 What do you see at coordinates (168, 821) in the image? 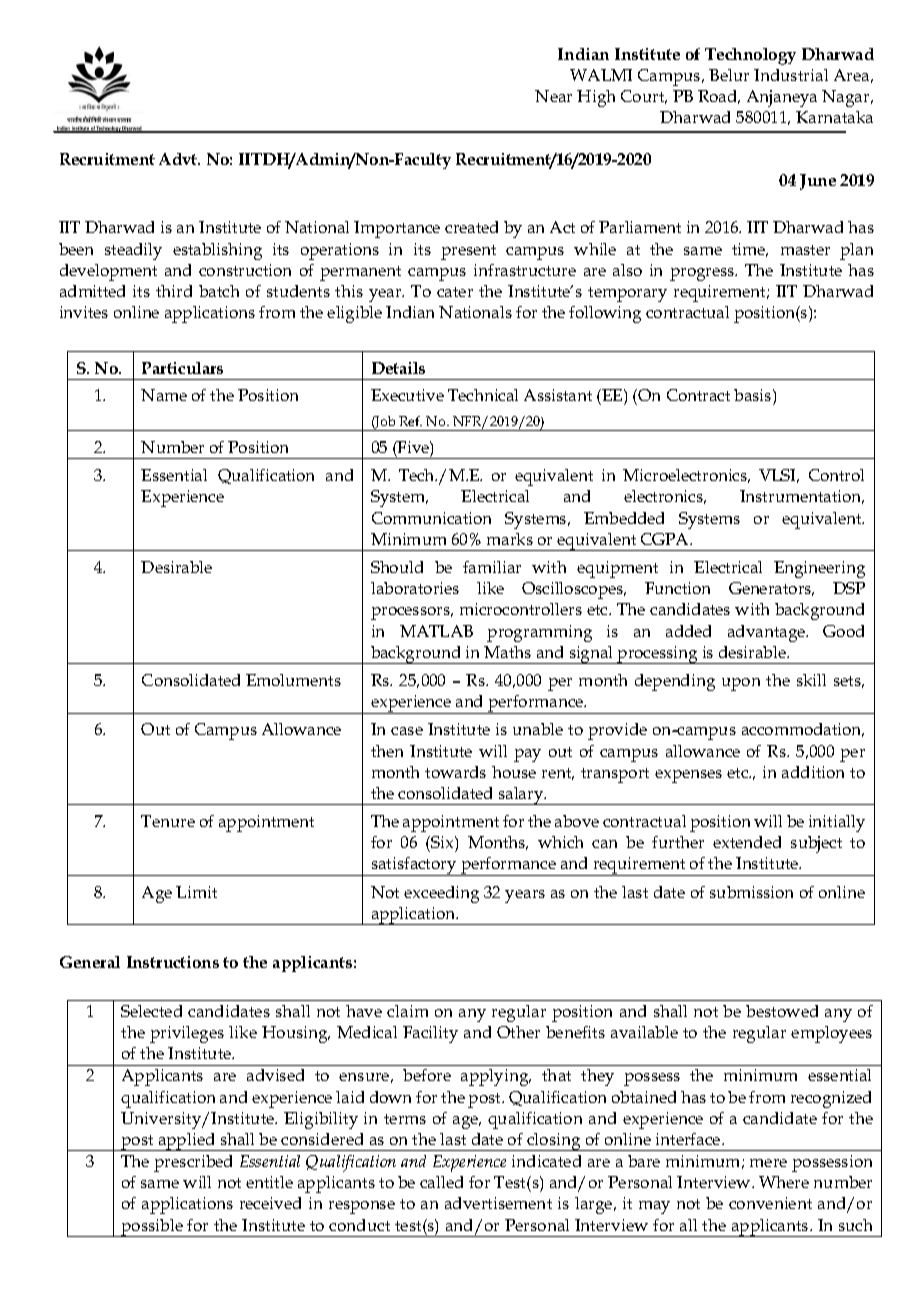
I see `Tenure` at bounding box center [168, 821].
